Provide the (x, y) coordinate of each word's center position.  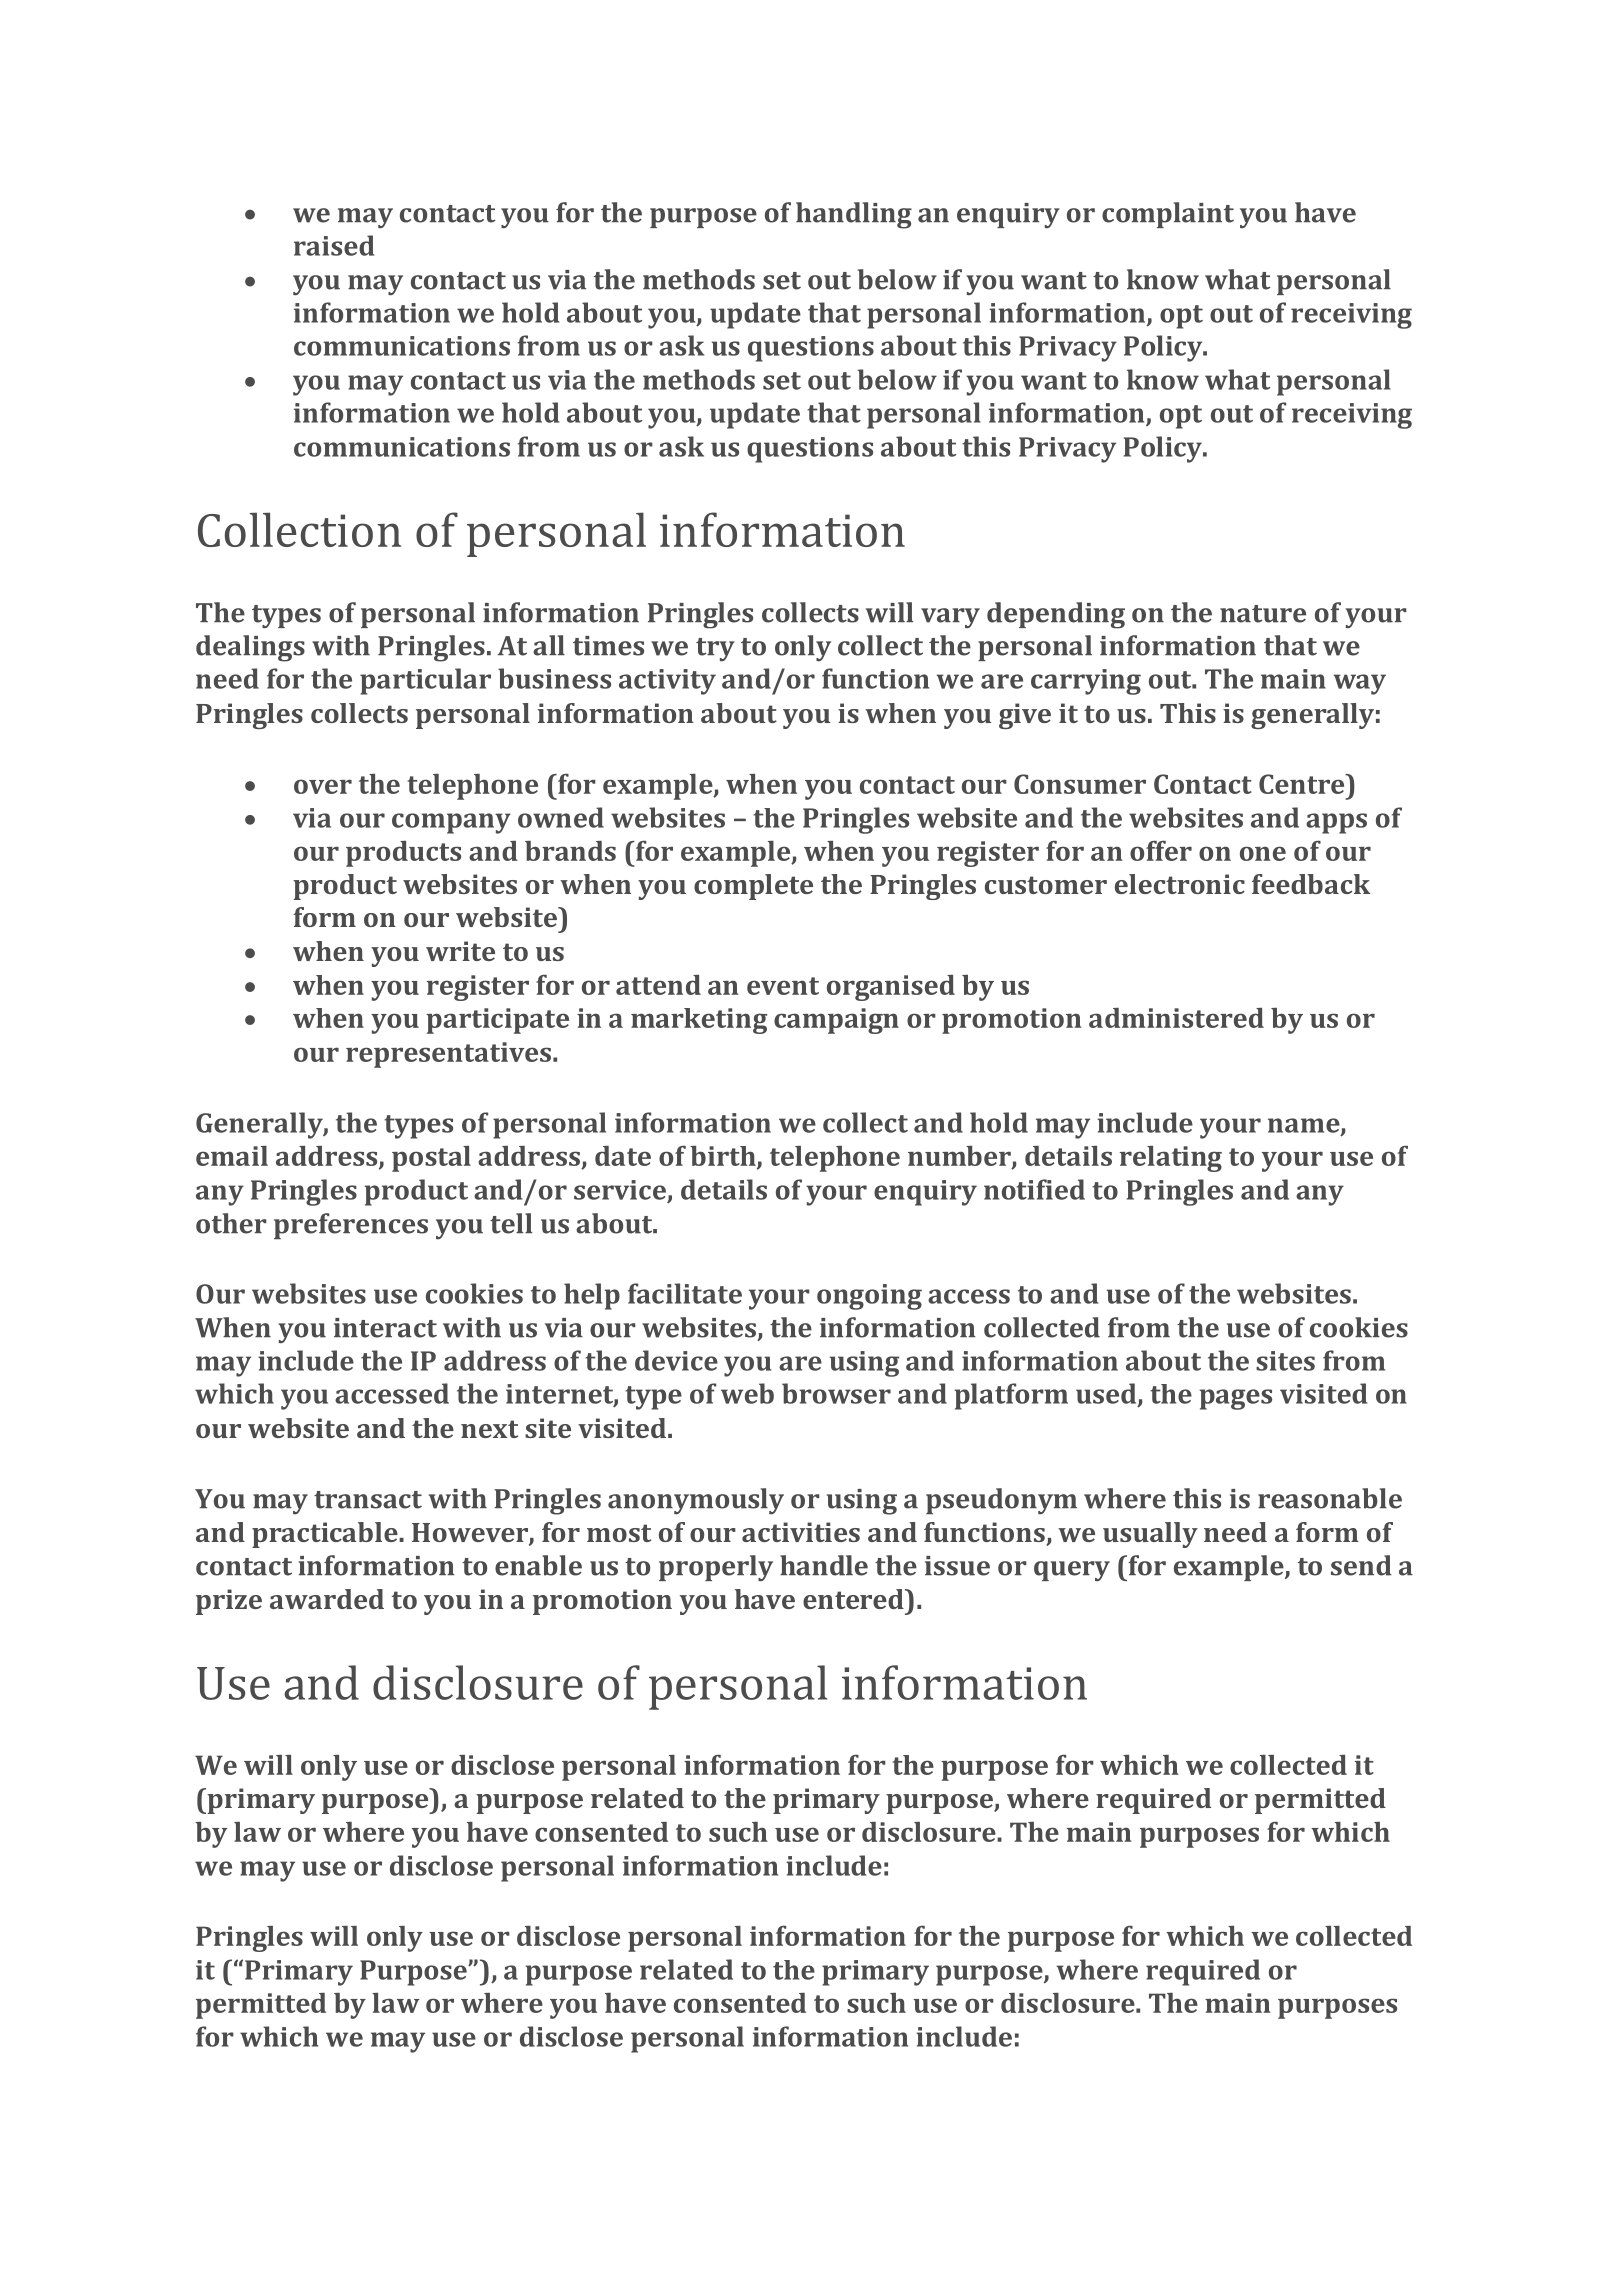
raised (334, 245)
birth (724, 1157)
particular (425, 681)
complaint (1168, 215)
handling (854, 215)
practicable (326, 1535)
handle (824, 1565)
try (715, 649)
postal (431, 1159)
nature (1263, 614)
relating (1171, 1159)
